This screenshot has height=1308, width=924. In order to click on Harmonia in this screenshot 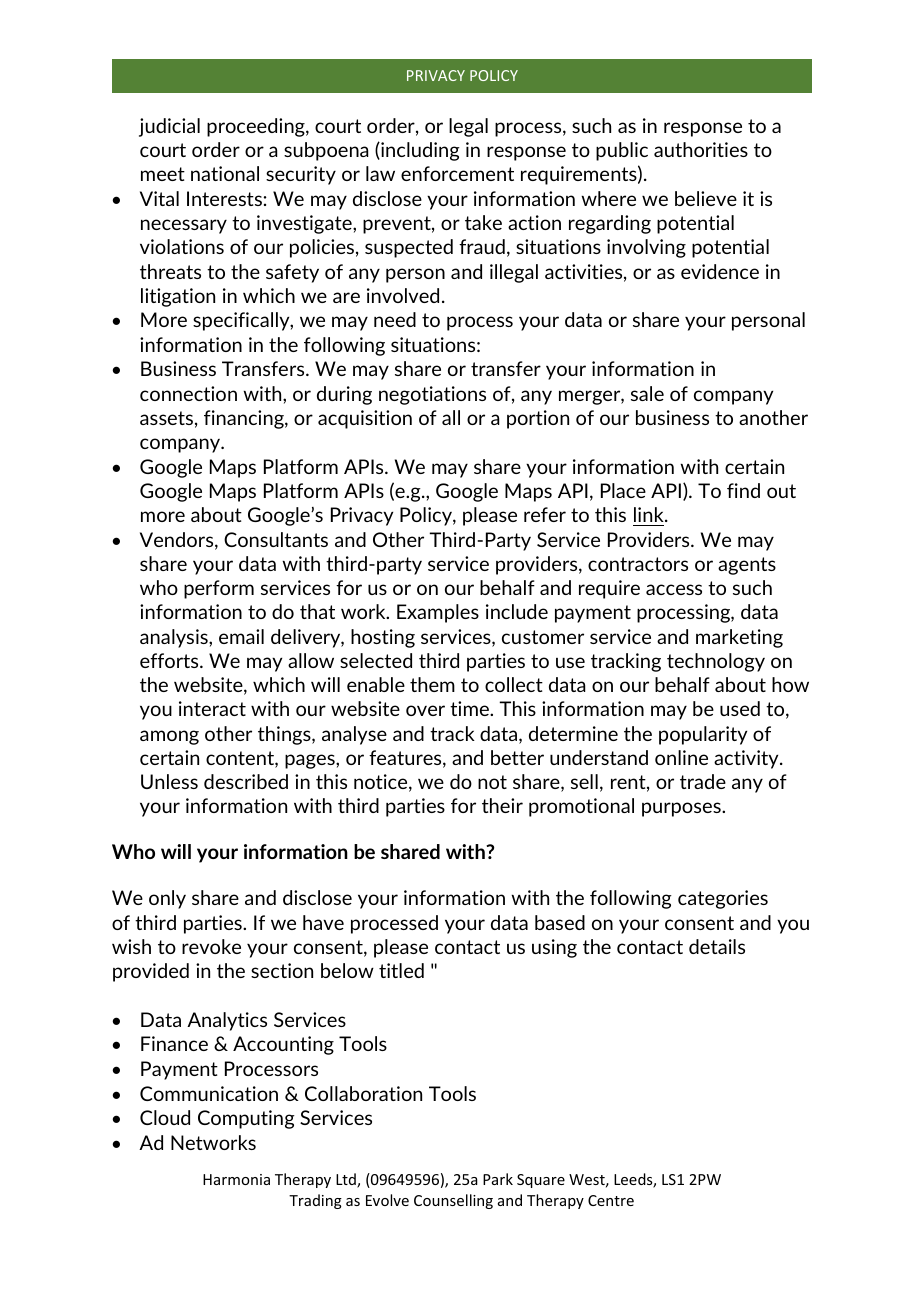, I will do `click(236, 1179)`.
